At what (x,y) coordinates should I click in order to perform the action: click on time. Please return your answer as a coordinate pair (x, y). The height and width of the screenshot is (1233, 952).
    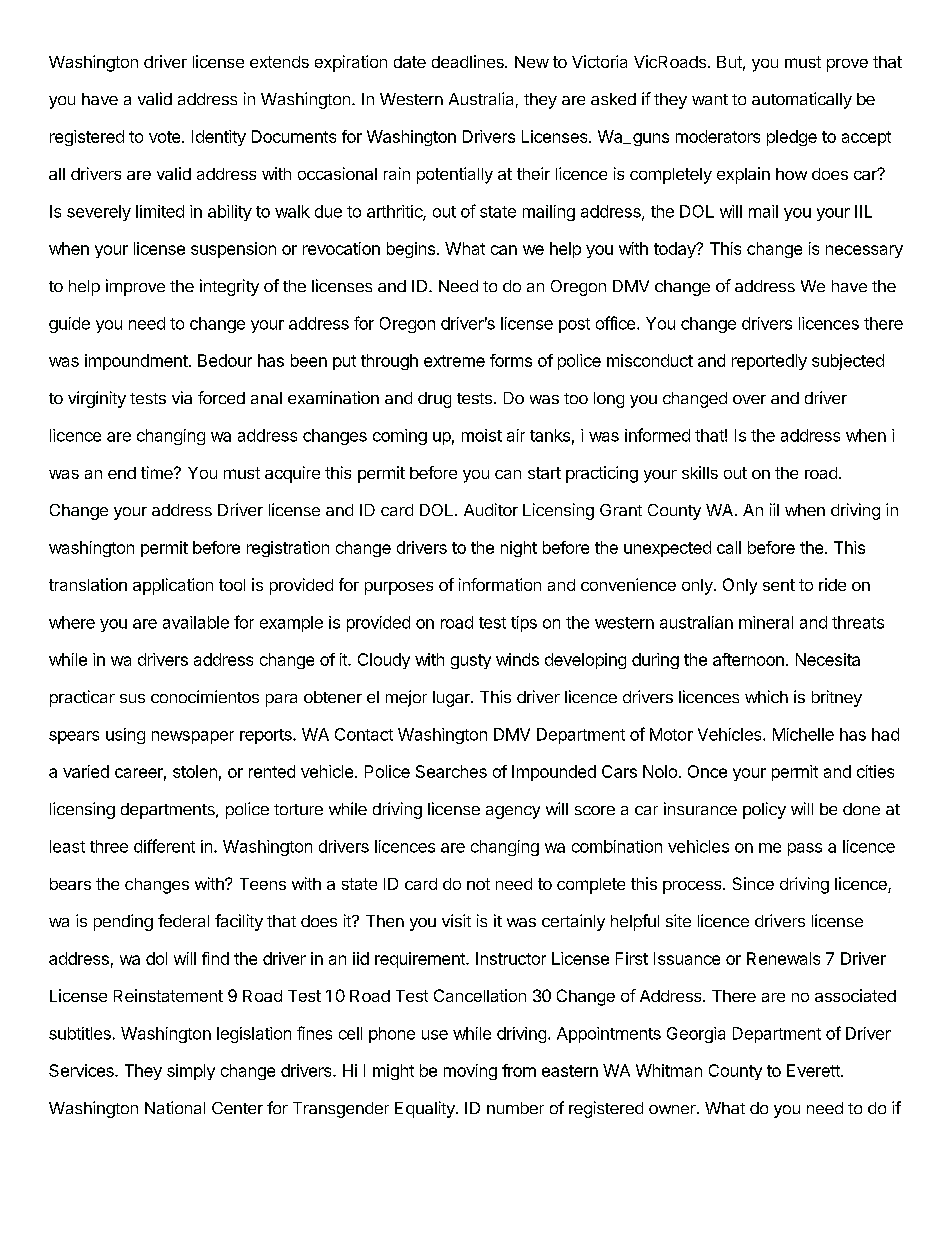
    Looking at the image, I should click on (158, 472).
